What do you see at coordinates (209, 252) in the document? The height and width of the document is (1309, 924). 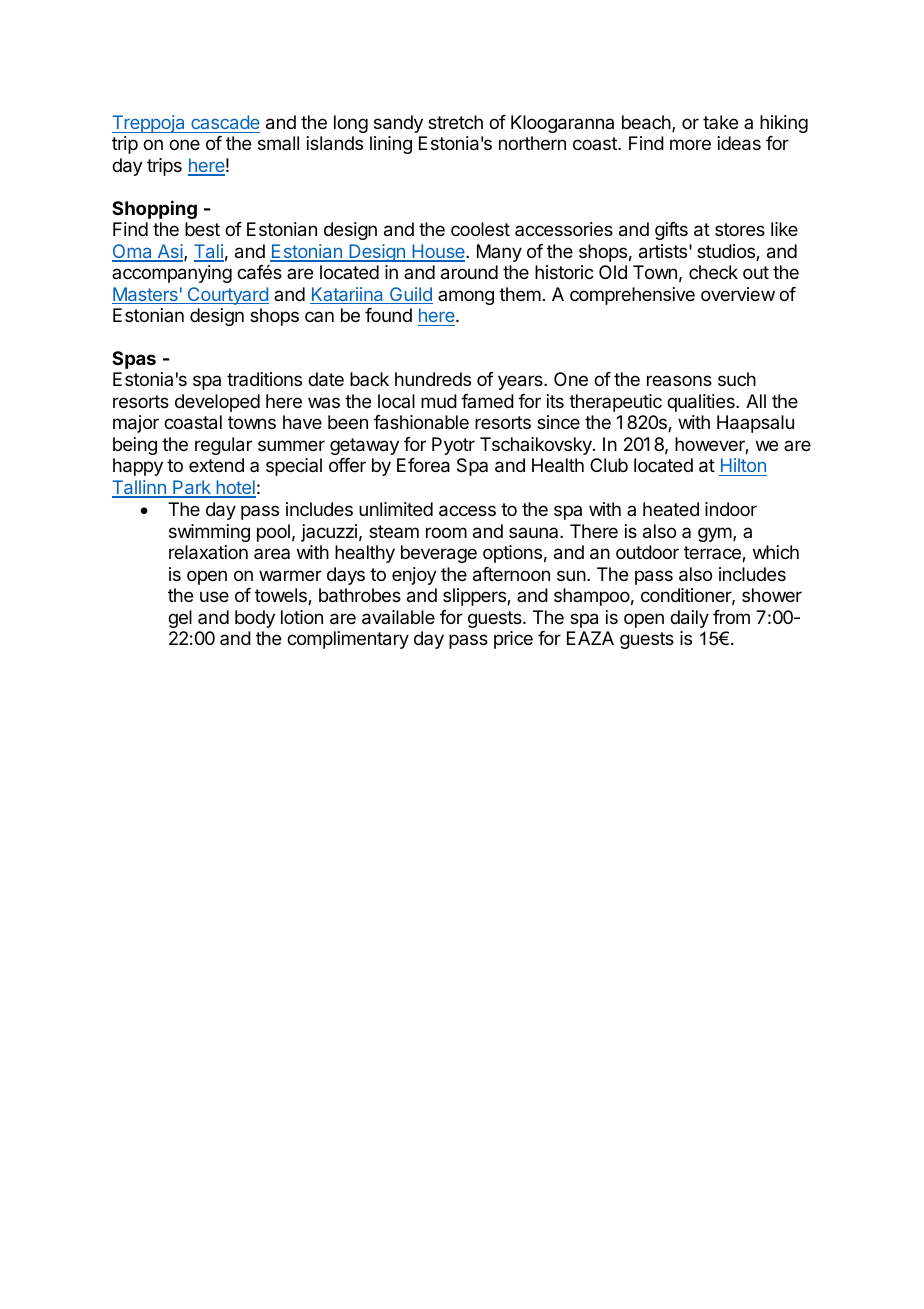 I see `Tali` at bounding box center [209, 252].
